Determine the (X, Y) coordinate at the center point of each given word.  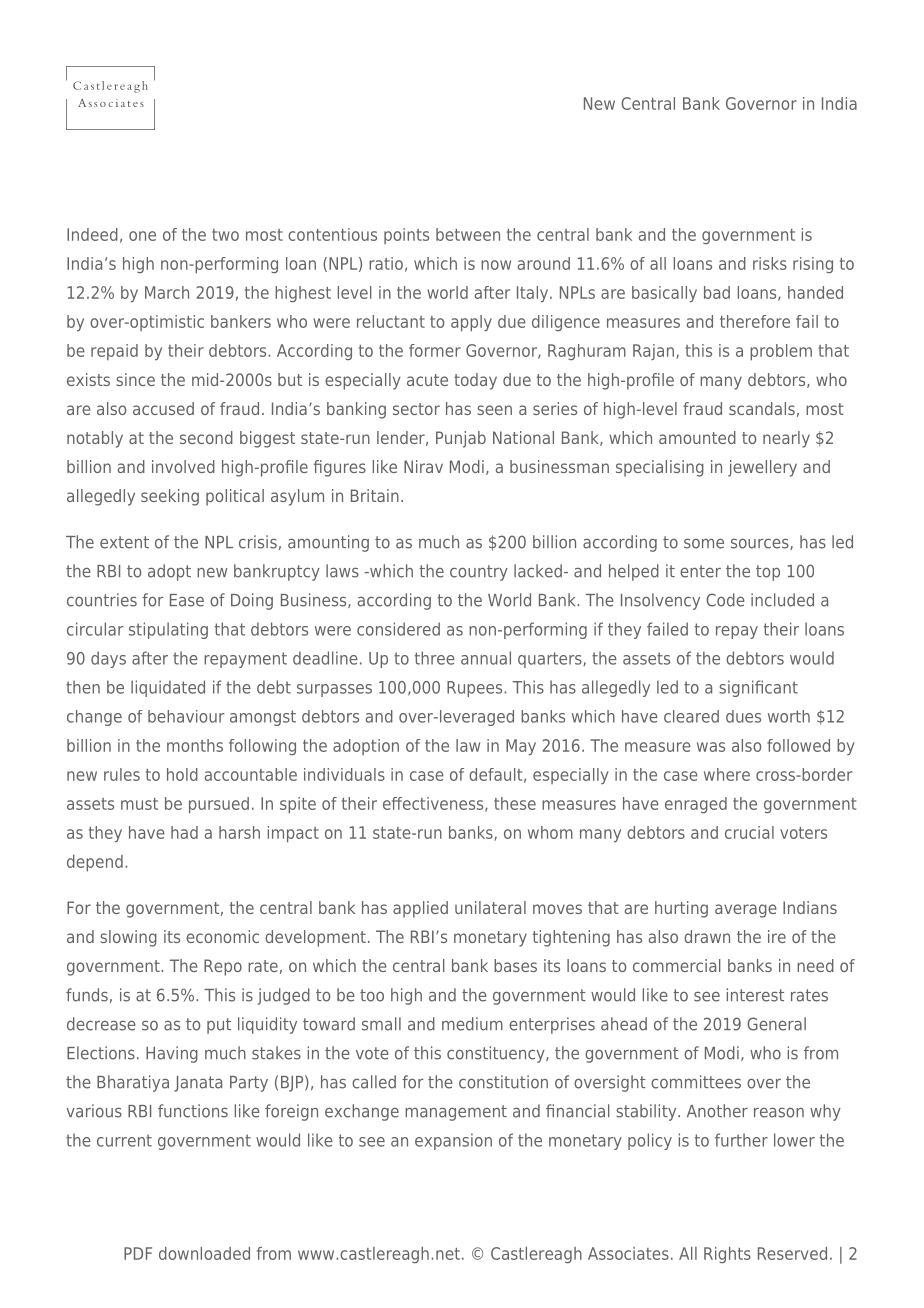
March (167, 292)
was (711, 747)
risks (770, 263)
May (521, 747)
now (496, 265)
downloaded (204, 1253)
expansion (453, 1141)
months (195, 745)
